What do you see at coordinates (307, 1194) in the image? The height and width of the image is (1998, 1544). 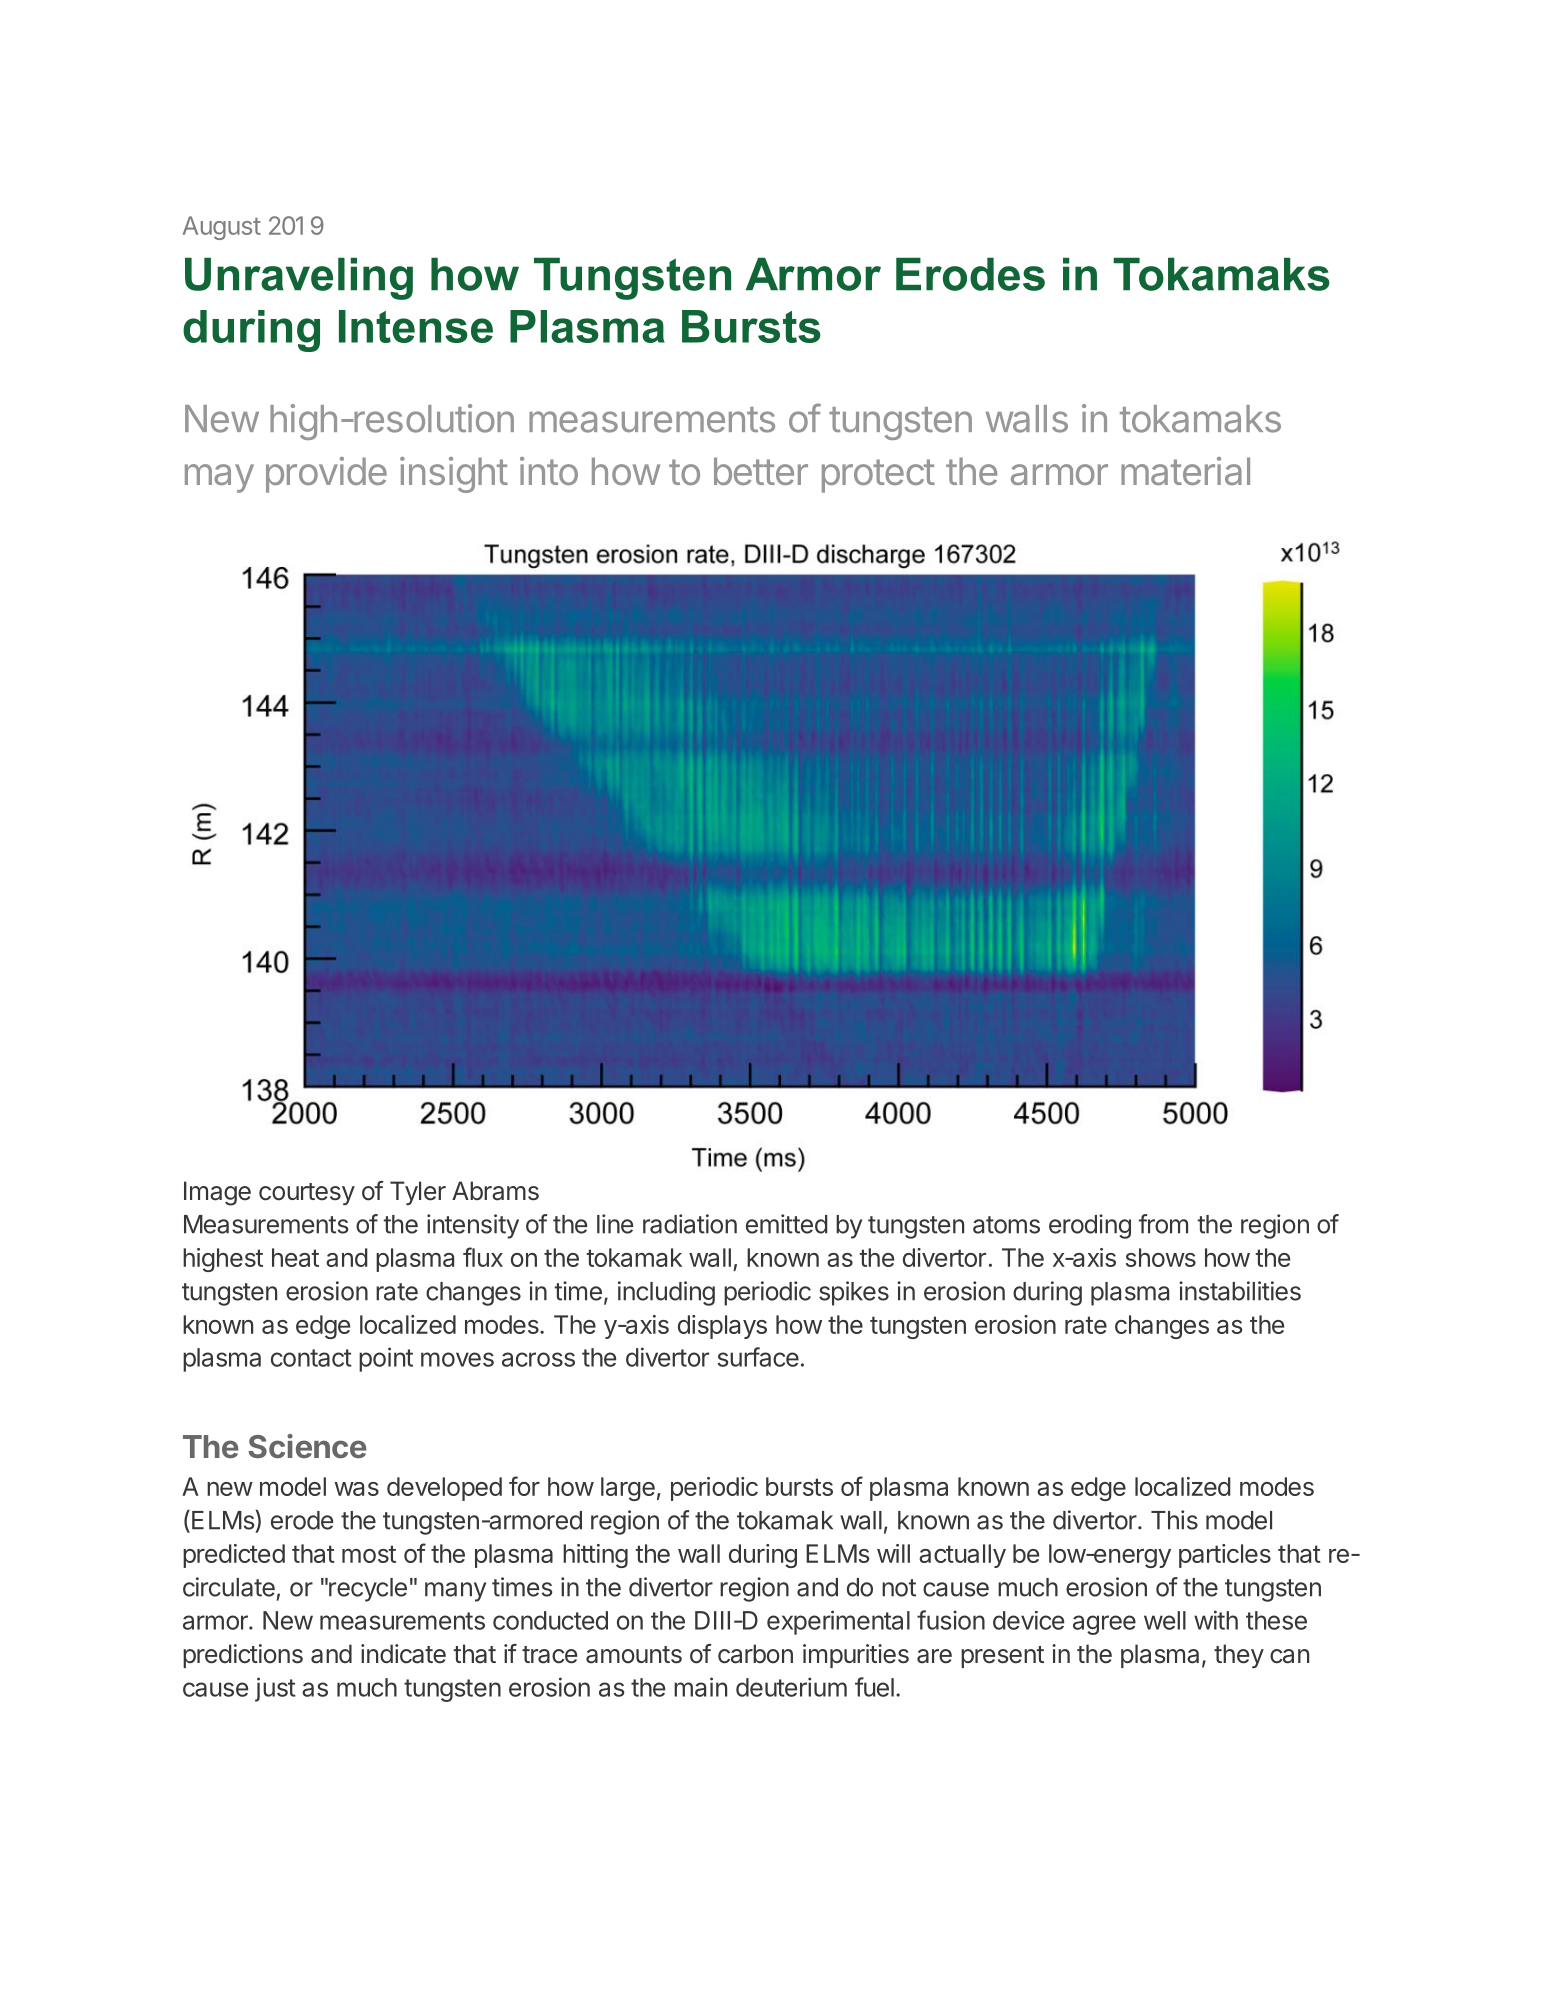 I see `courtesy` at bounding box center [307, 1194].
